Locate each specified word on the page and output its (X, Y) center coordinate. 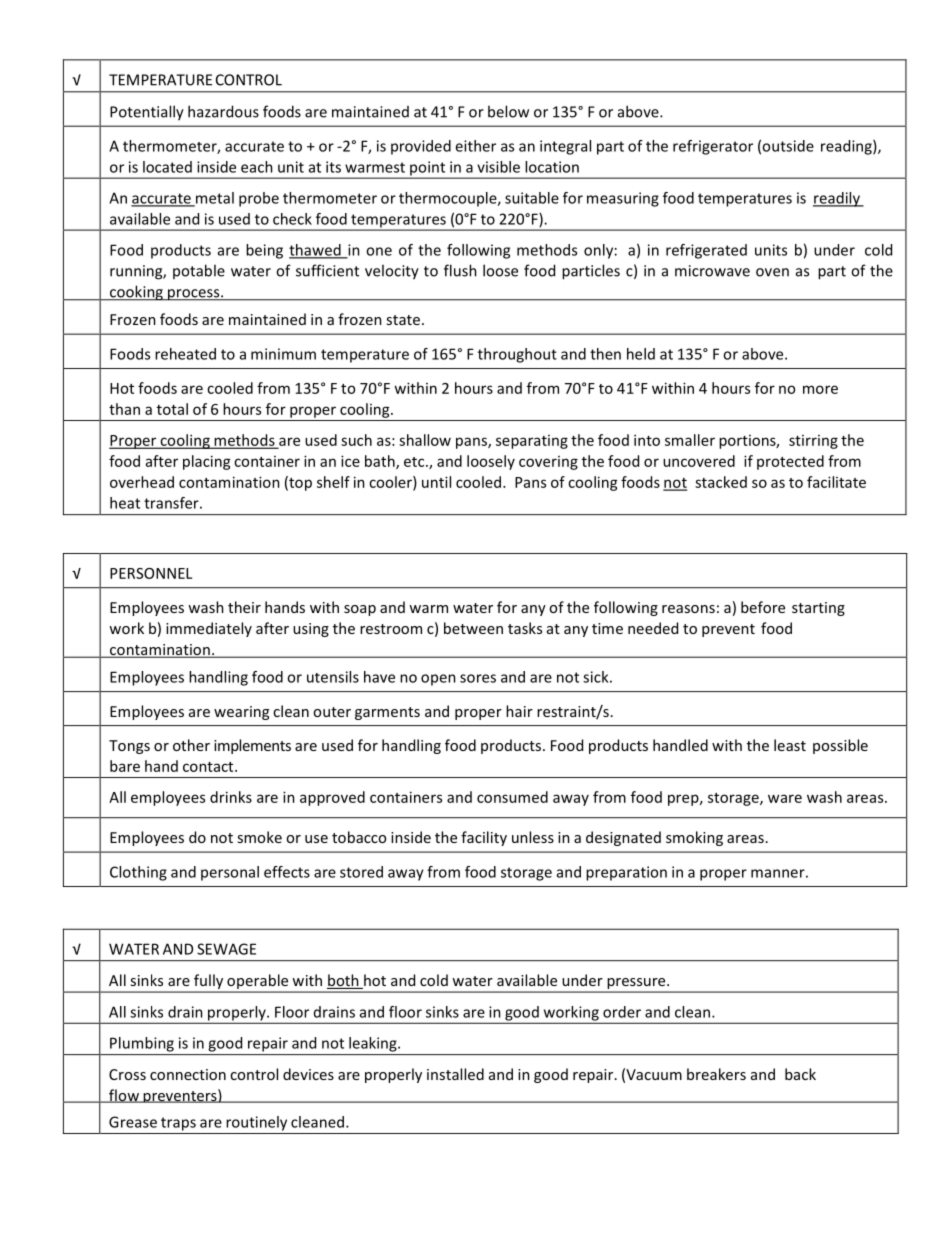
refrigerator (713, 147)
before (763, 607)
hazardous (223, 111)
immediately (209, 629)
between (473, 628)
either (475, 146)
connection (188, 1074)
